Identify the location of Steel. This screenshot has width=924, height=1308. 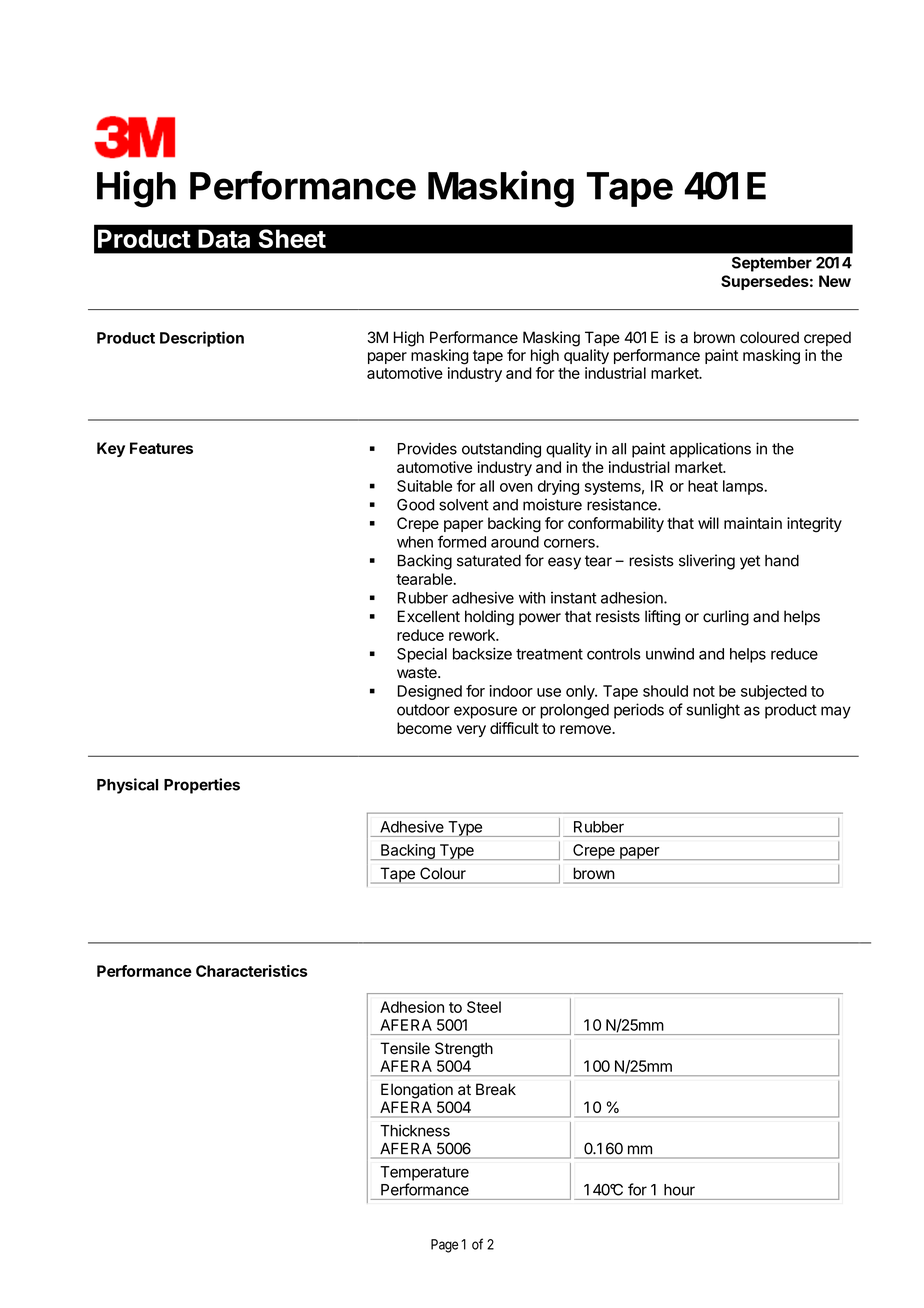
(484, 1007).
